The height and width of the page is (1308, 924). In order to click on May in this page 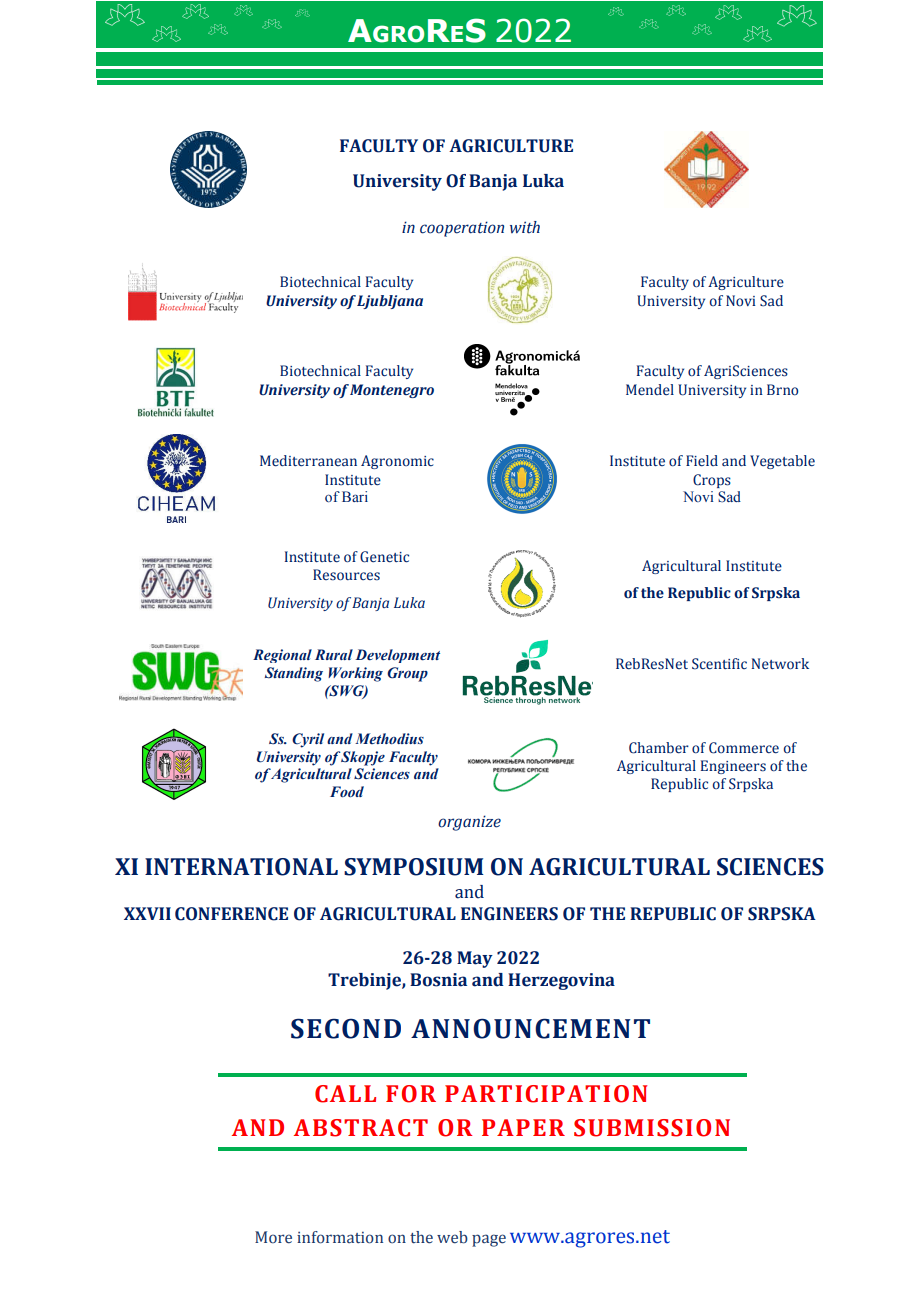, I will do `click(475, 959)`.
